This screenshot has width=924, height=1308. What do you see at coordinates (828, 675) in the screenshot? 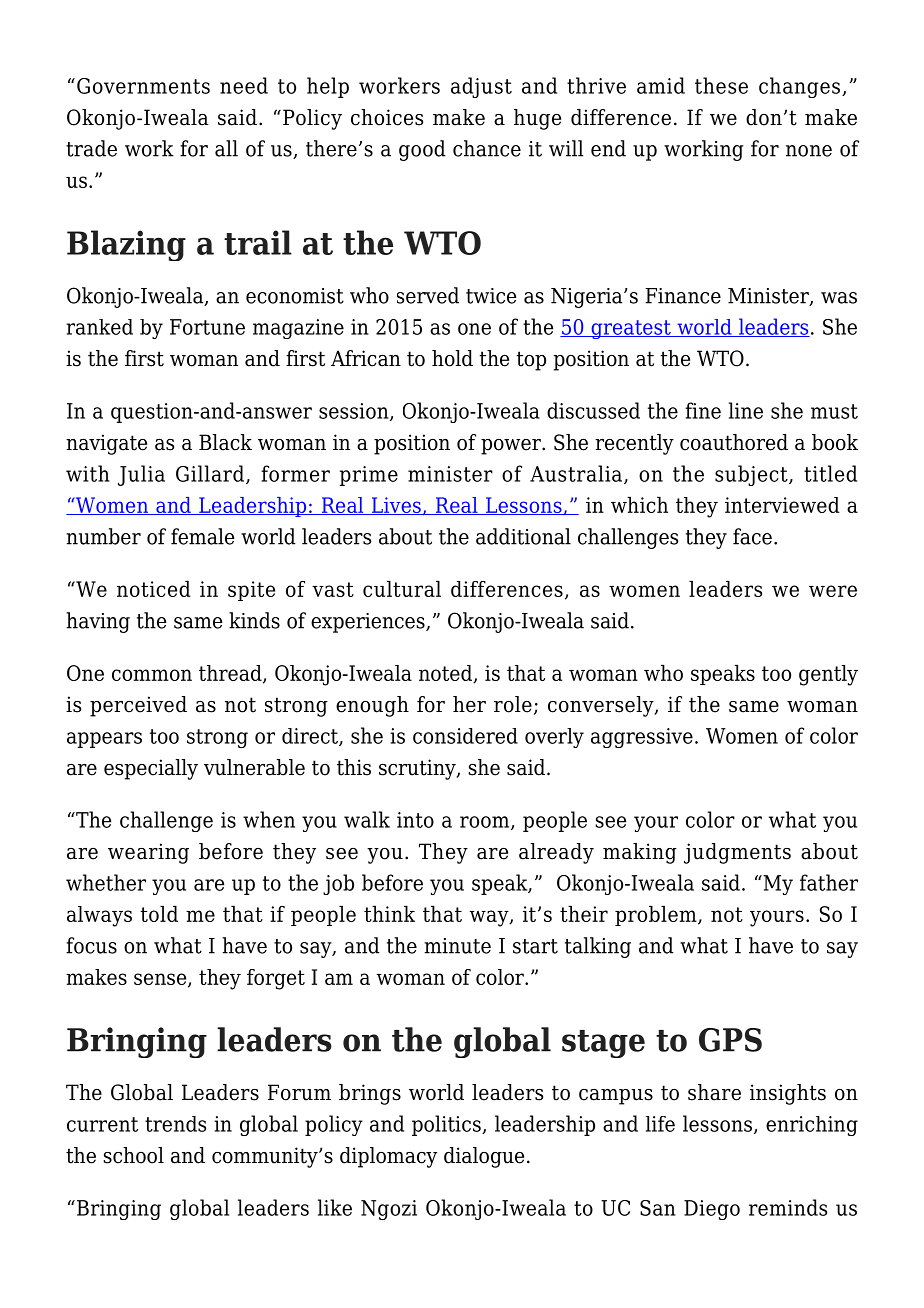
I see `gently` at bounding box center [828, 675].
